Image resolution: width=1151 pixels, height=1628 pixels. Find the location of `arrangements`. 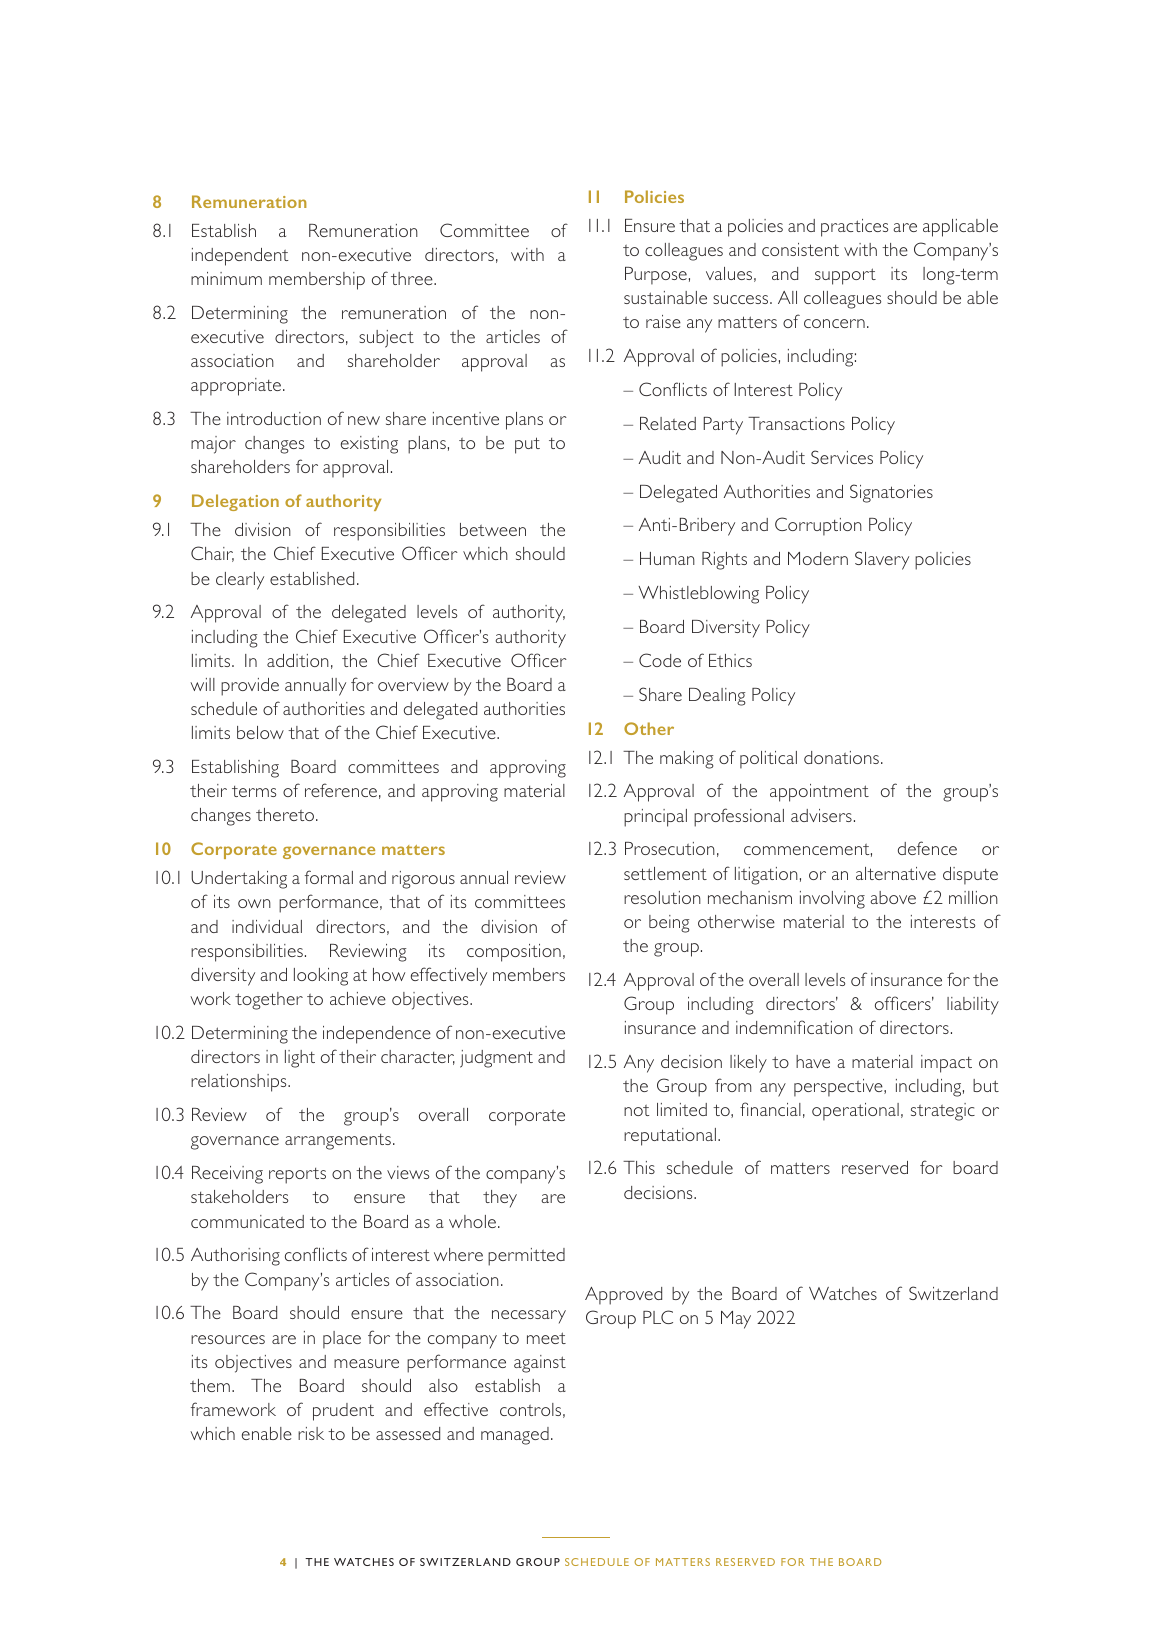

arrangements is located at coordinates (338, 1142).
